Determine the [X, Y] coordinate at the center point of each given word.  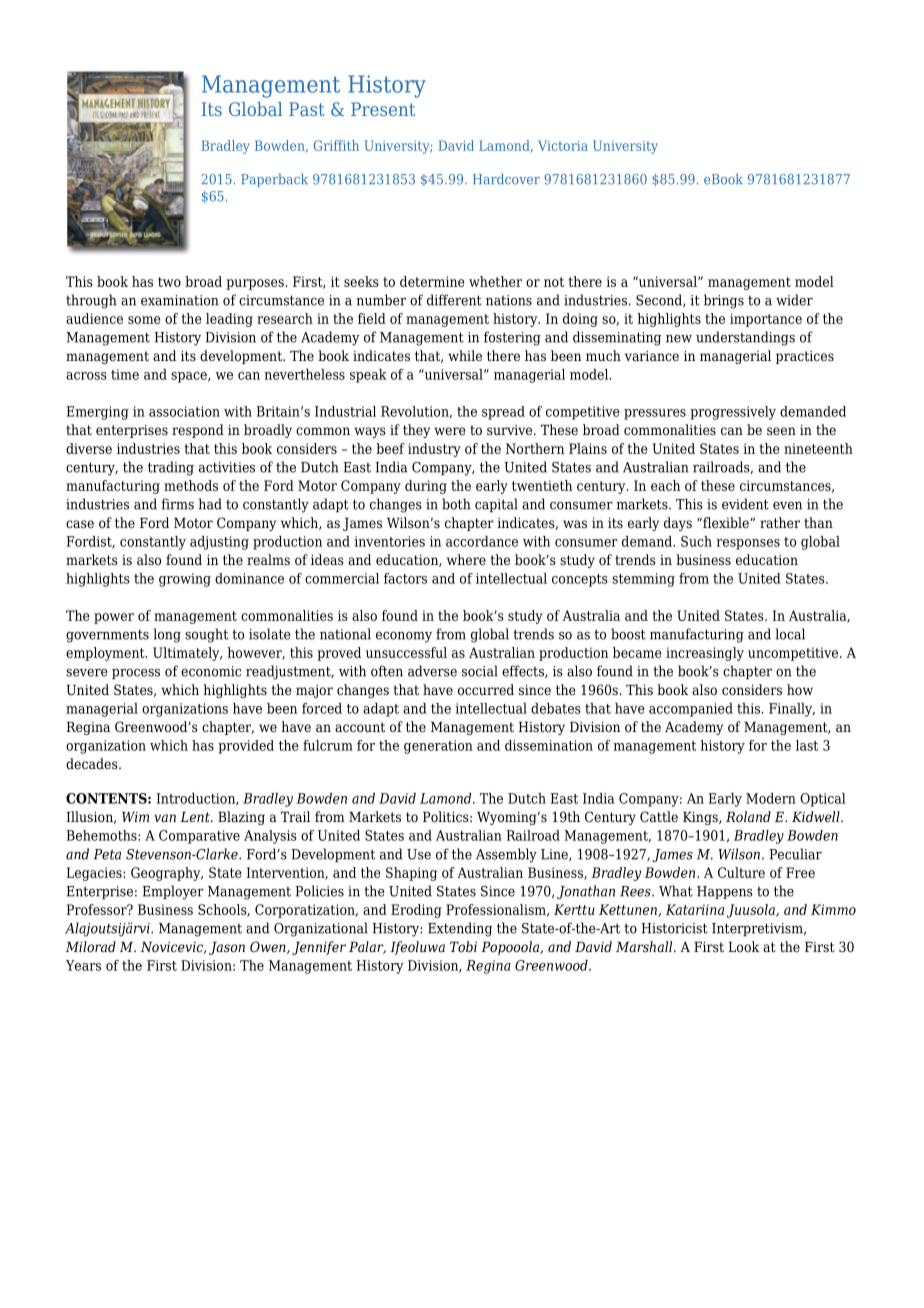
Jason [227, 948]
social [480, 671]
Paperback [274, 180]
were [449, 431]
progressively [733, 413]
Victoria [563, 145]
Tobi [463, 946]
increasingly [705, 654]
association [184, 411]
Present [383, 109]
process [136, 674]
